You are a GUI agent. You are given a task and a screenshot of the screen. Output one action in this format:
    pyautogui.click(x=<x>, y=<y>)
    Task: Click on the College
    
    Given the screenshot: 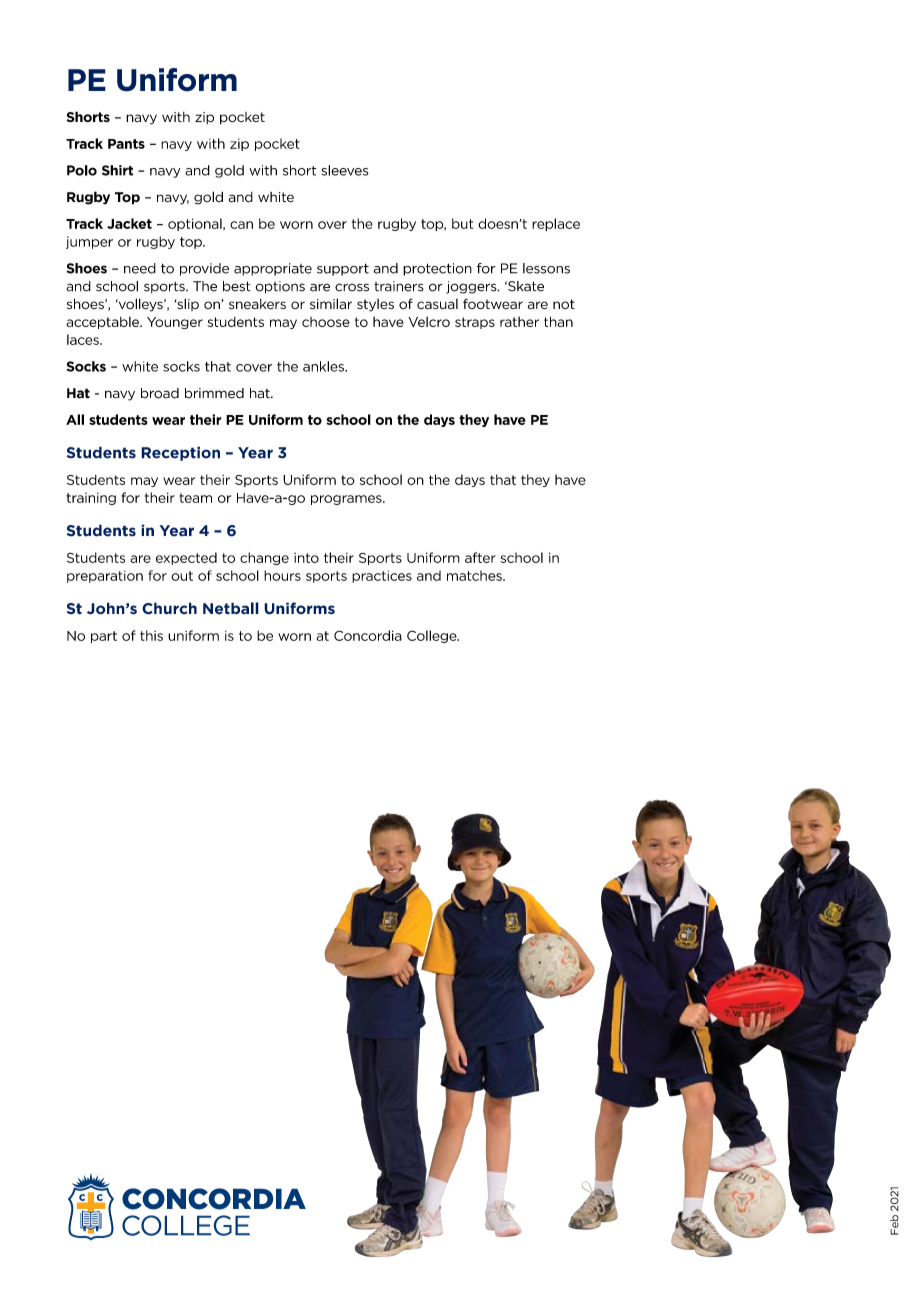 What is the action you would take?
    pyautogui.click(x=433, y=636)
